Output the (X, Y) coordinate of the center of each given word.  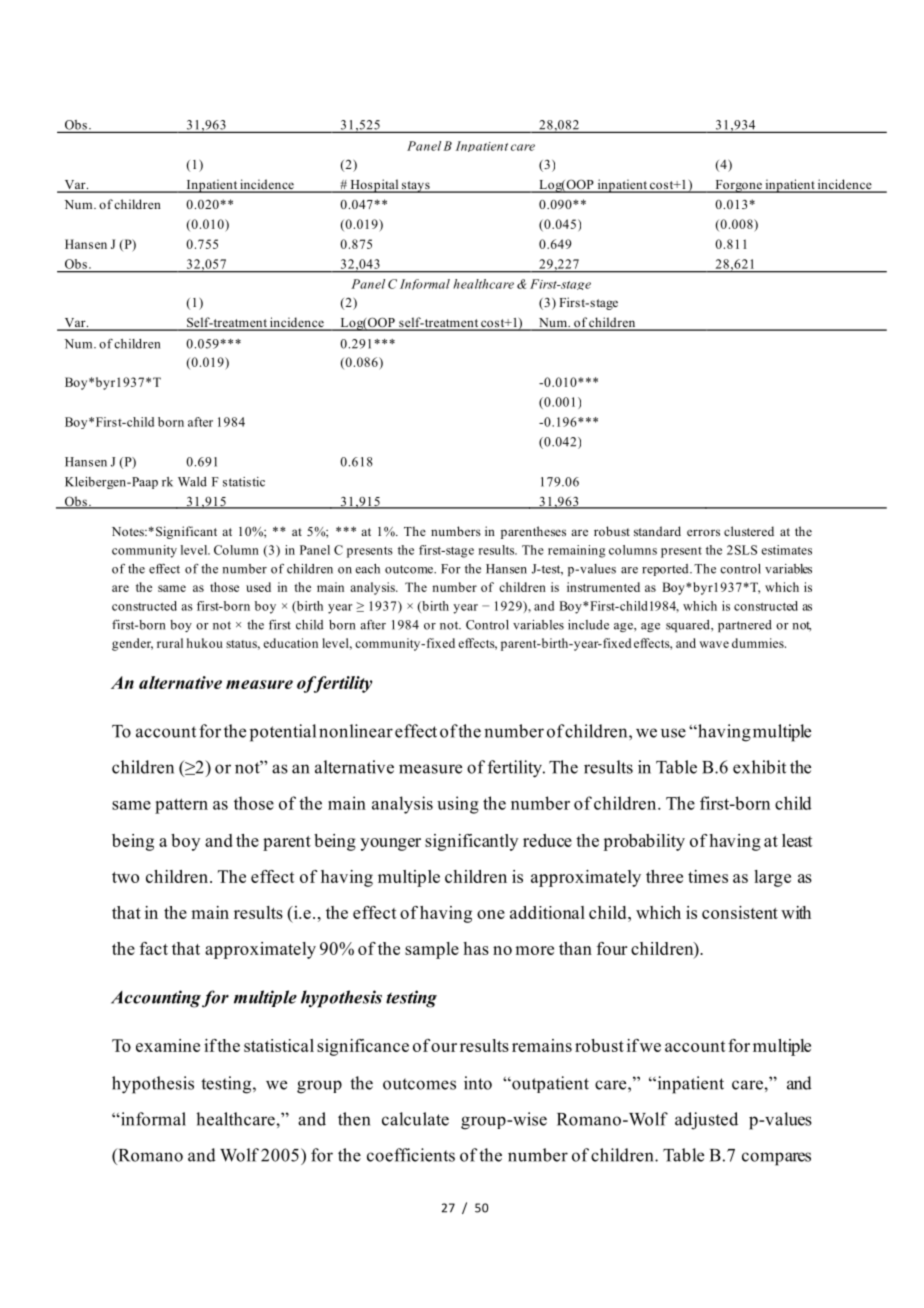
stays (416, 187)
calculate (415, 1119)
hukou (205, 643)
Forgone (738, 186)
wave (714, 644)
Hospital (374, 186)
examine (168, 1045)
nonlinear (356, 731)
